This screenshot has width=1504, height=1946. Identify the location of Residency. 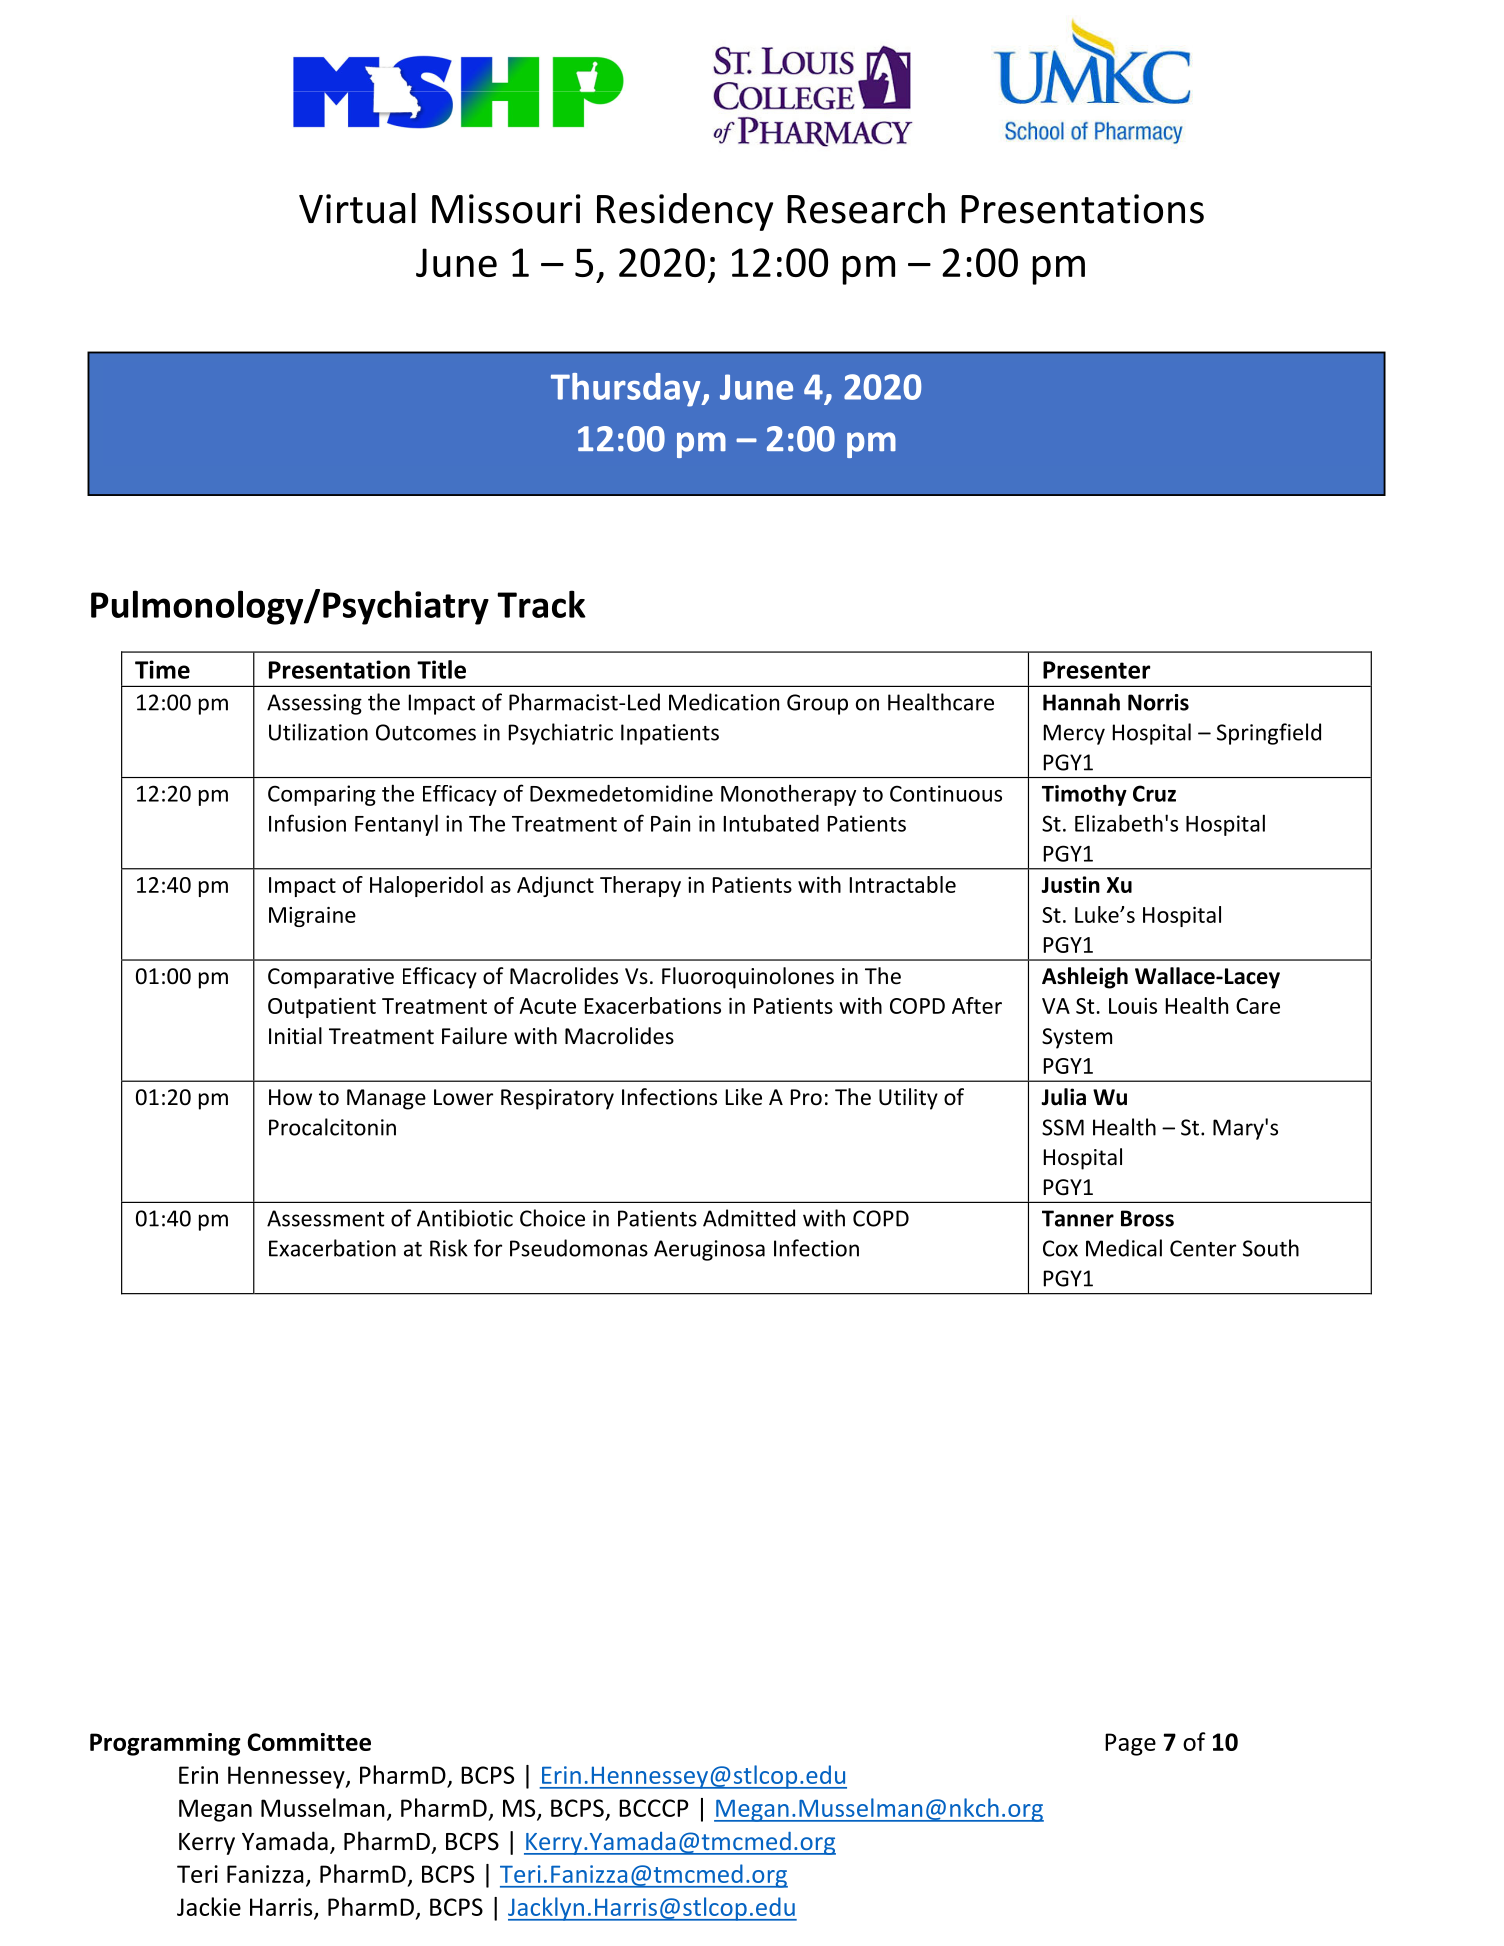
(685, 212).
